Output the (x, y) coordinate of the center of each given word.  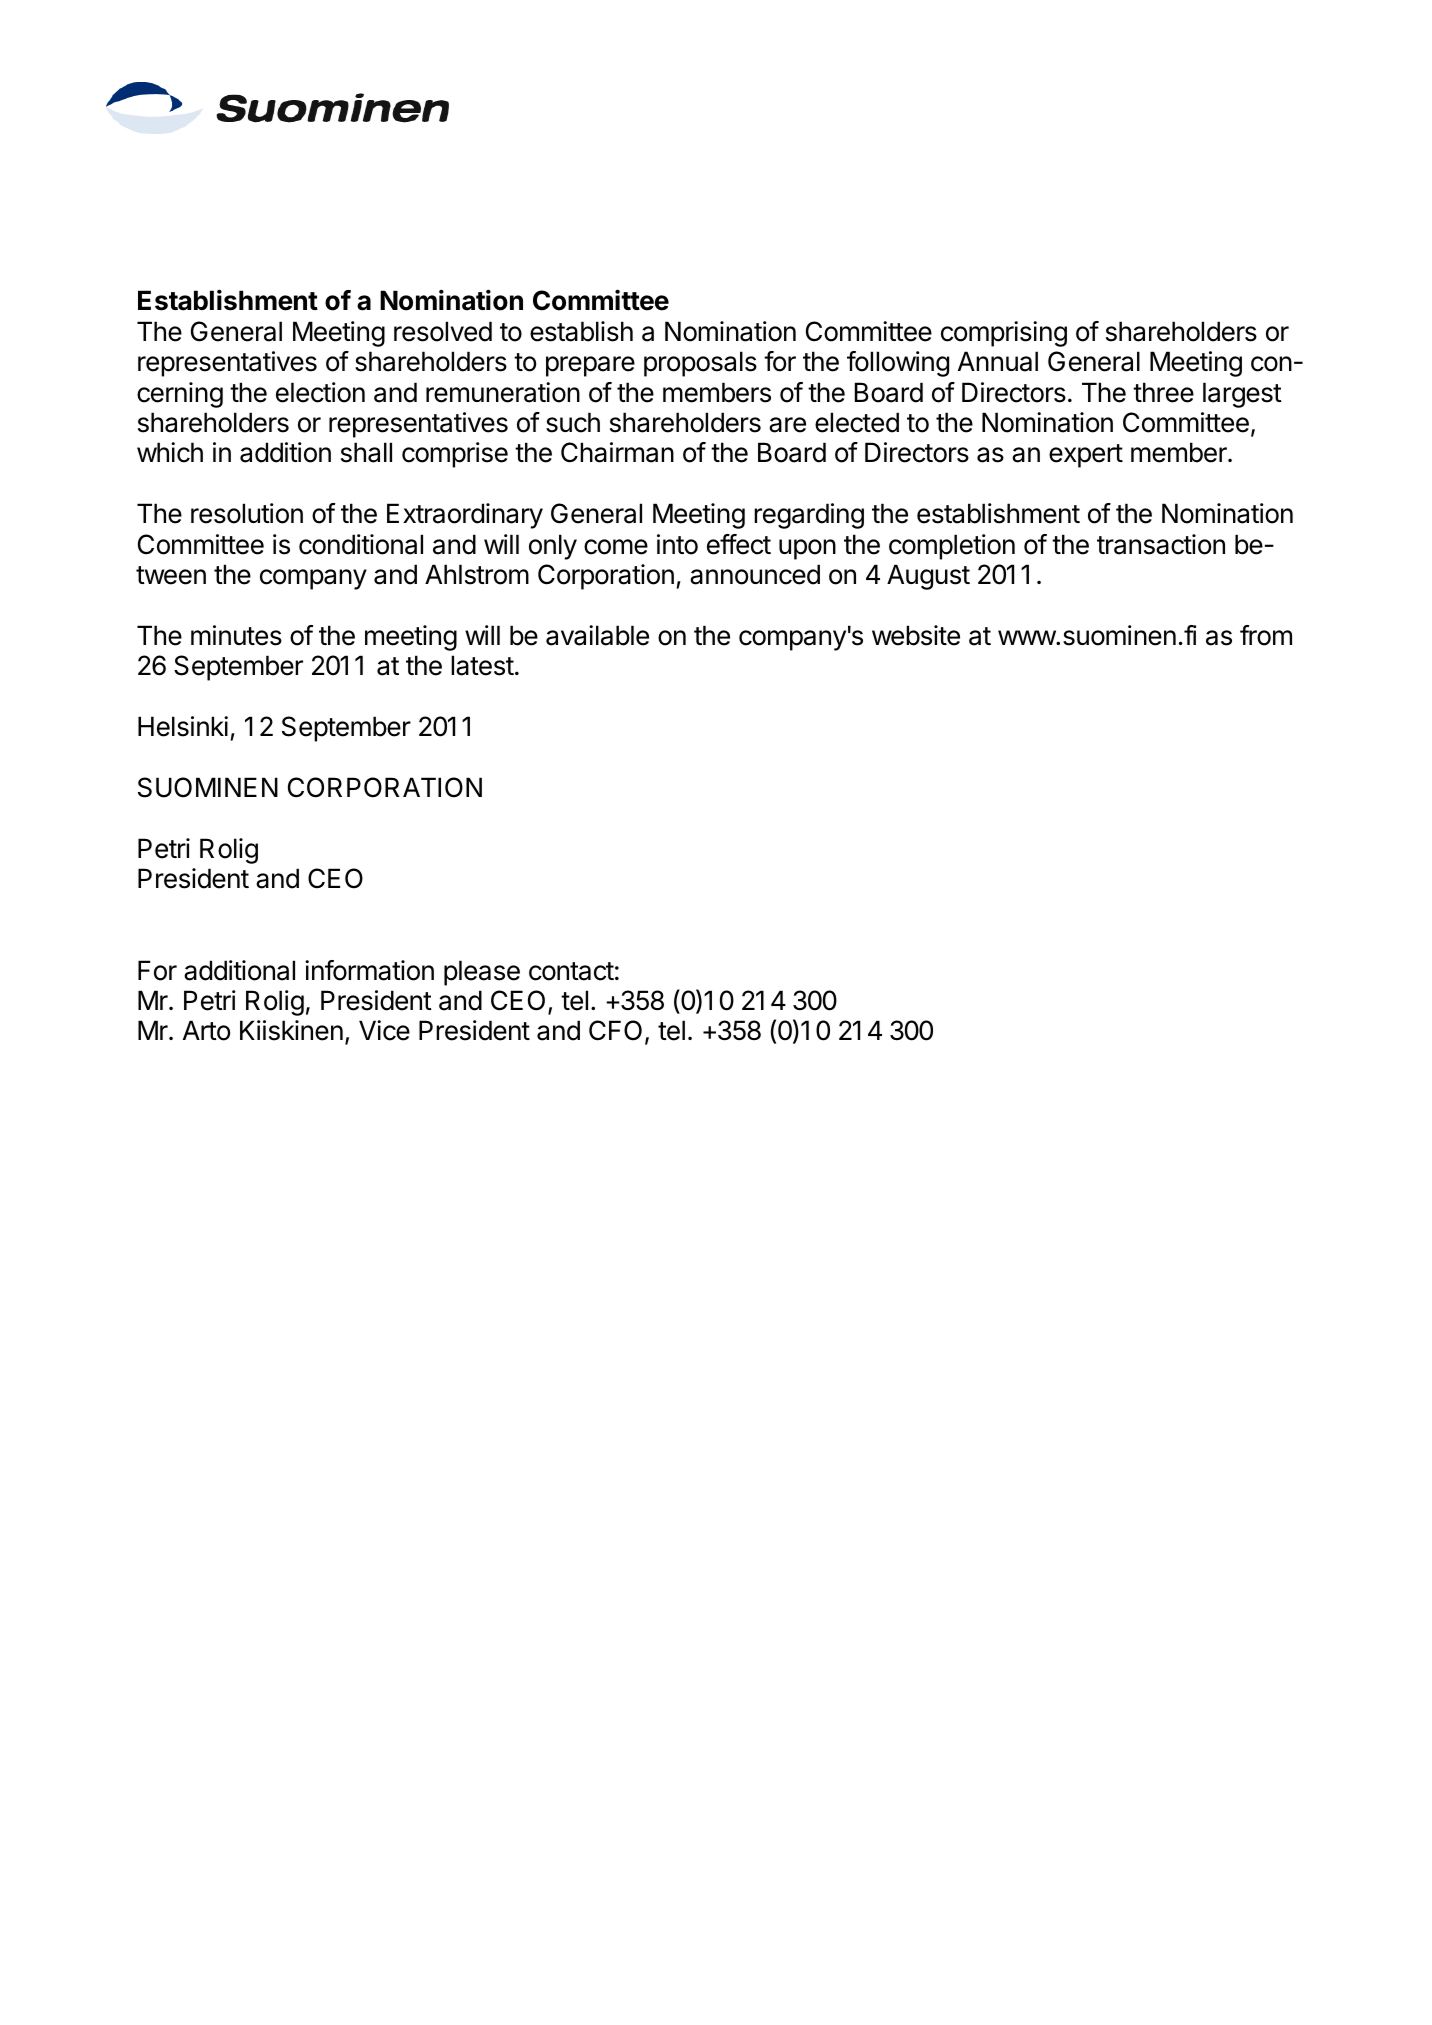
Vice (384, 1030)
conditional (361, 544)
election (320, 392)
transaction (1161, 544)
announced (755, 574)
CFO (615, 1030)
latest (482, 665)
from (1266, 635)
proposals (700, 364)
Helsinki (183, 726)
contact (571, 971)
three (1163, 392)
